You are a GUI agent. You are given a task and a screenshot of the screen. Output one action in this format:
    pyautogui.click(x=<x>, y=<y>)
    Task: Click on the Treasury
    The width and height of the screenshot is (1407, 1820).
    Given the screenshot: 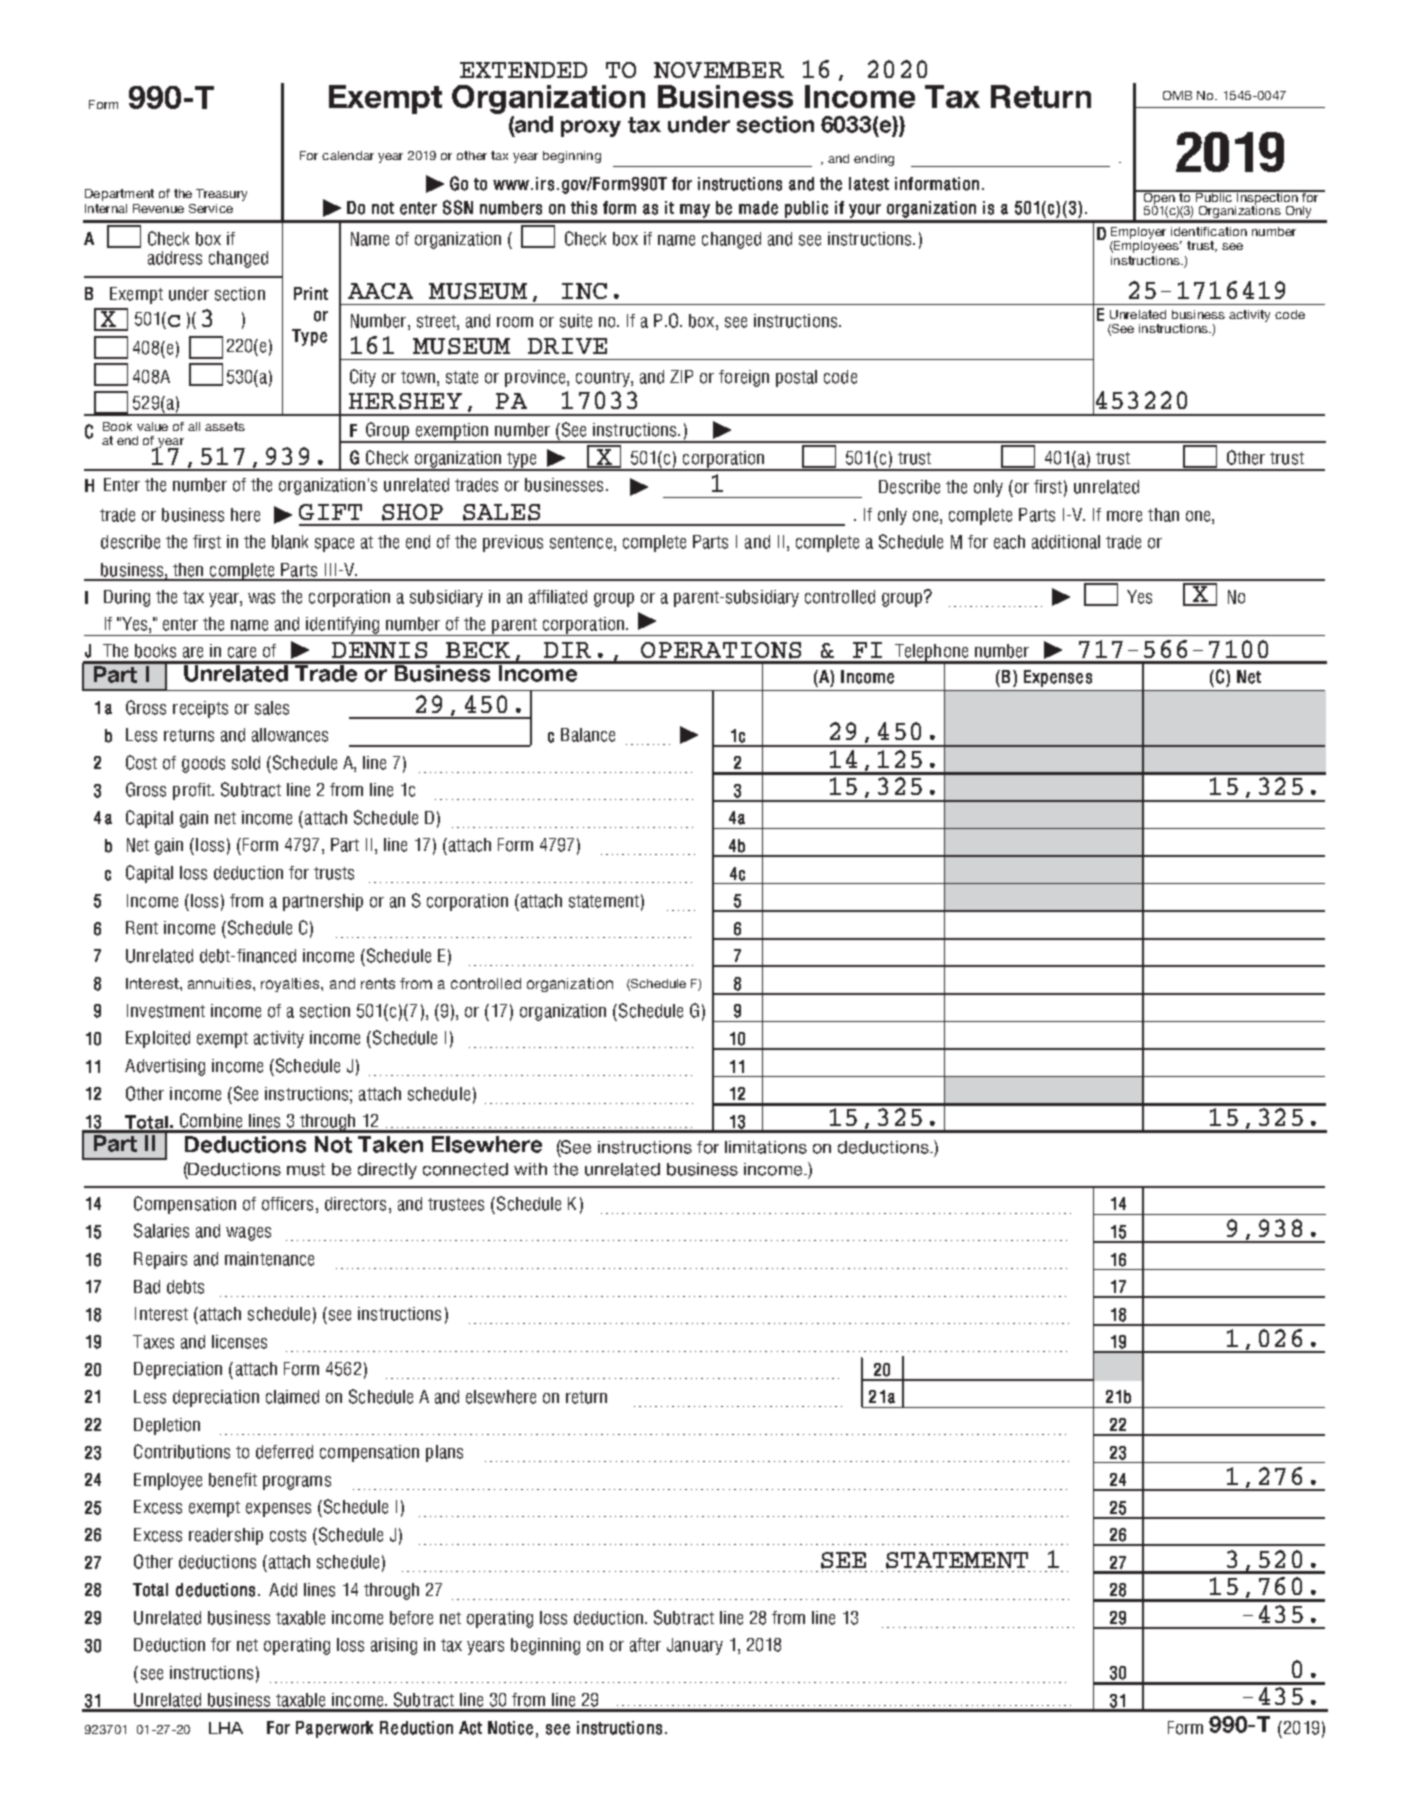 What is the action you would take?
    pyautogui.click(x=221, y=195)
